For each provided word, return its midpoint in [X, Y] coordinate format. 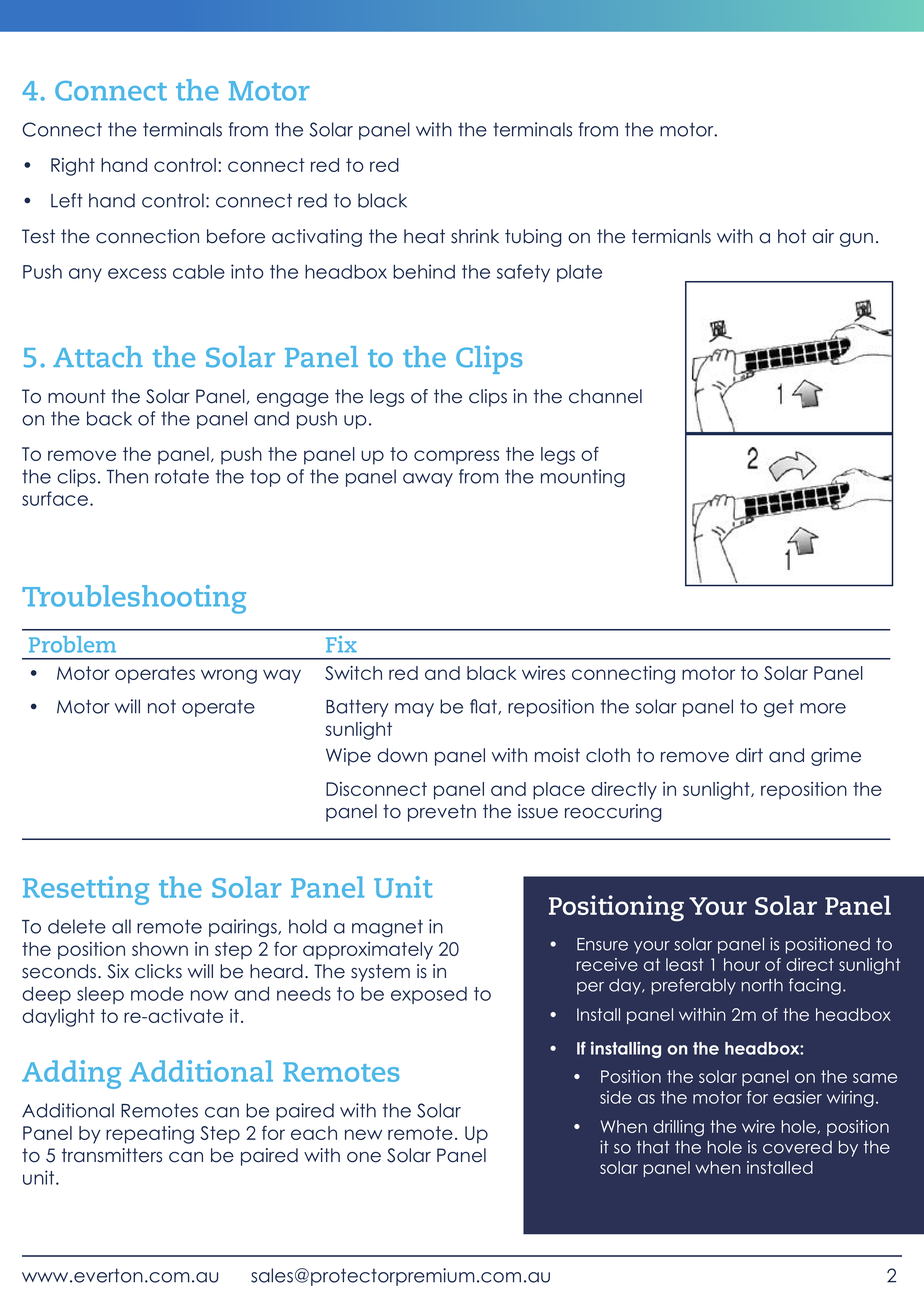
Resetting [86, 890]
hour [742, 964]
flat [484, 707]
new [363, 1134]
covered [797, 1147]
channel [605, 396]
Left [67, 200]
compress [456, 457]
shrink [475, 236]
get [779, 708]
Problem [72, 644]
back [109, 418]
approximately [368, 951]
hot [792, 236]
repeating [150, 1135]
